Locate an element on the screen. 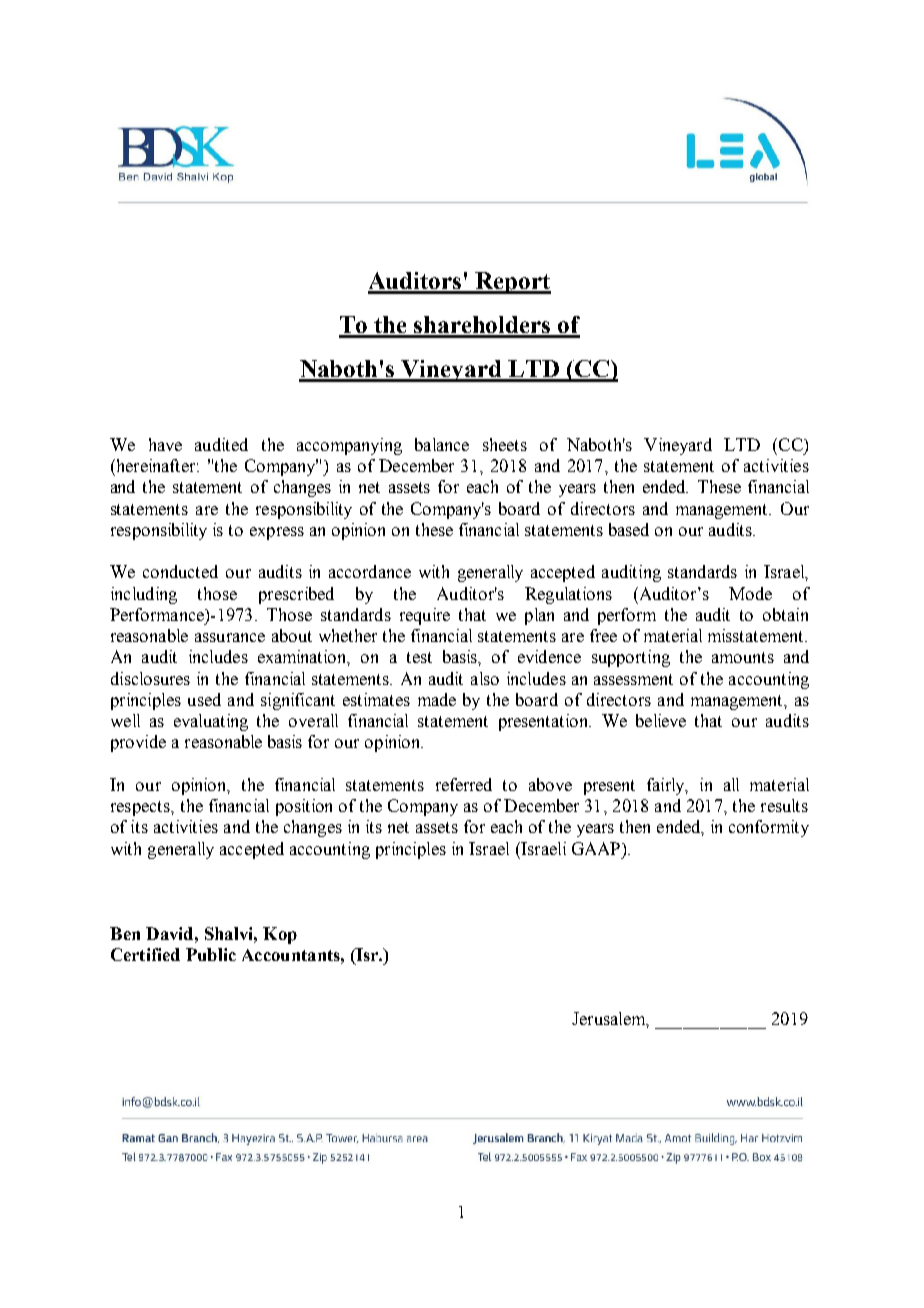  balance is located at coordinates (442, 444).
